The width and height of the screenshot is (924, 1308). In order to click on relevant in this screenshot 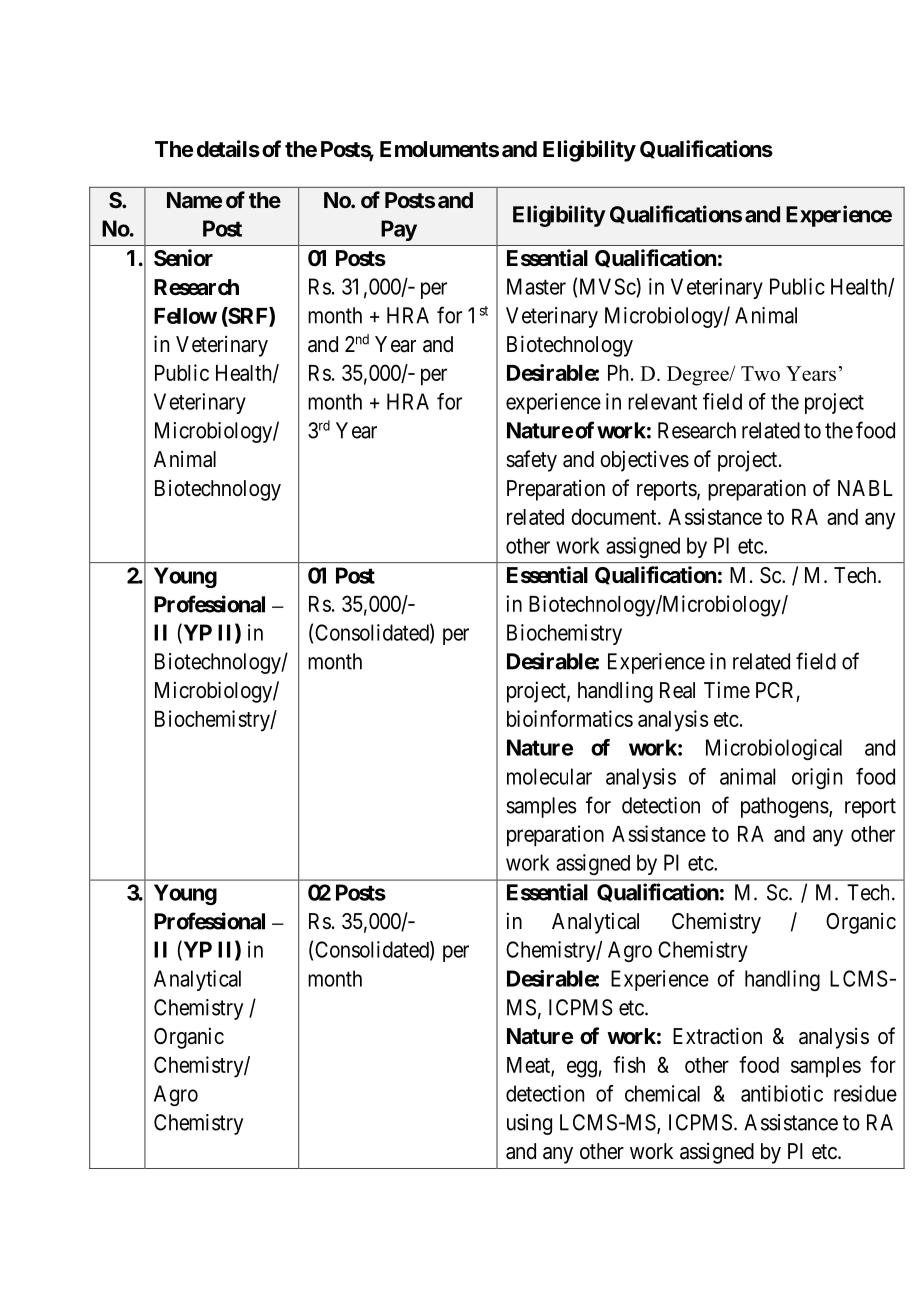, I will do `click(662, 401)`.
